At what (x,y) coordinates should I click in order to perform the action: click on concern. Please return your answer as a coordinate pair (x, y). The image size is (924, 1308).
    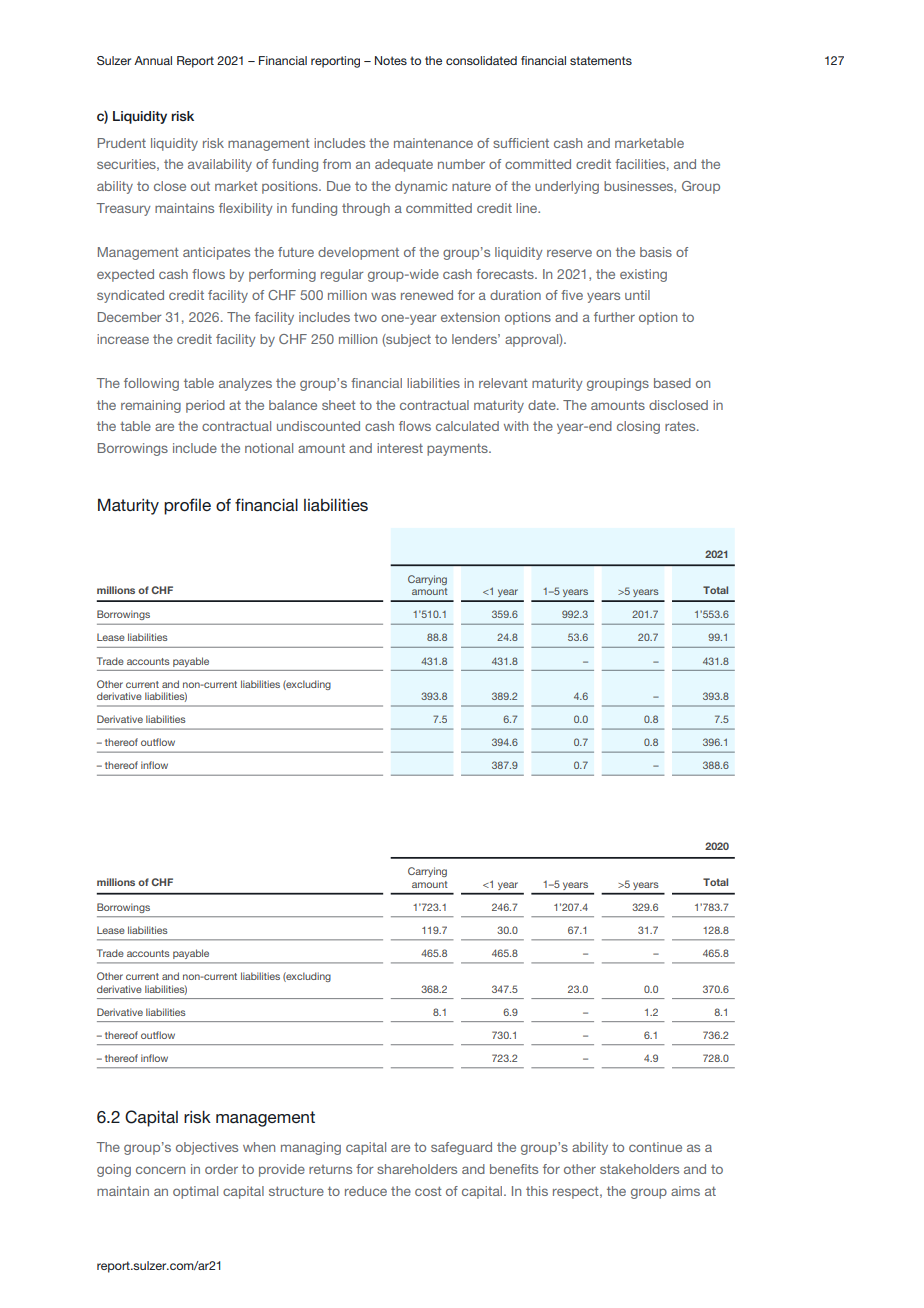
    Looking at the image, I should click on (160, 1170).
